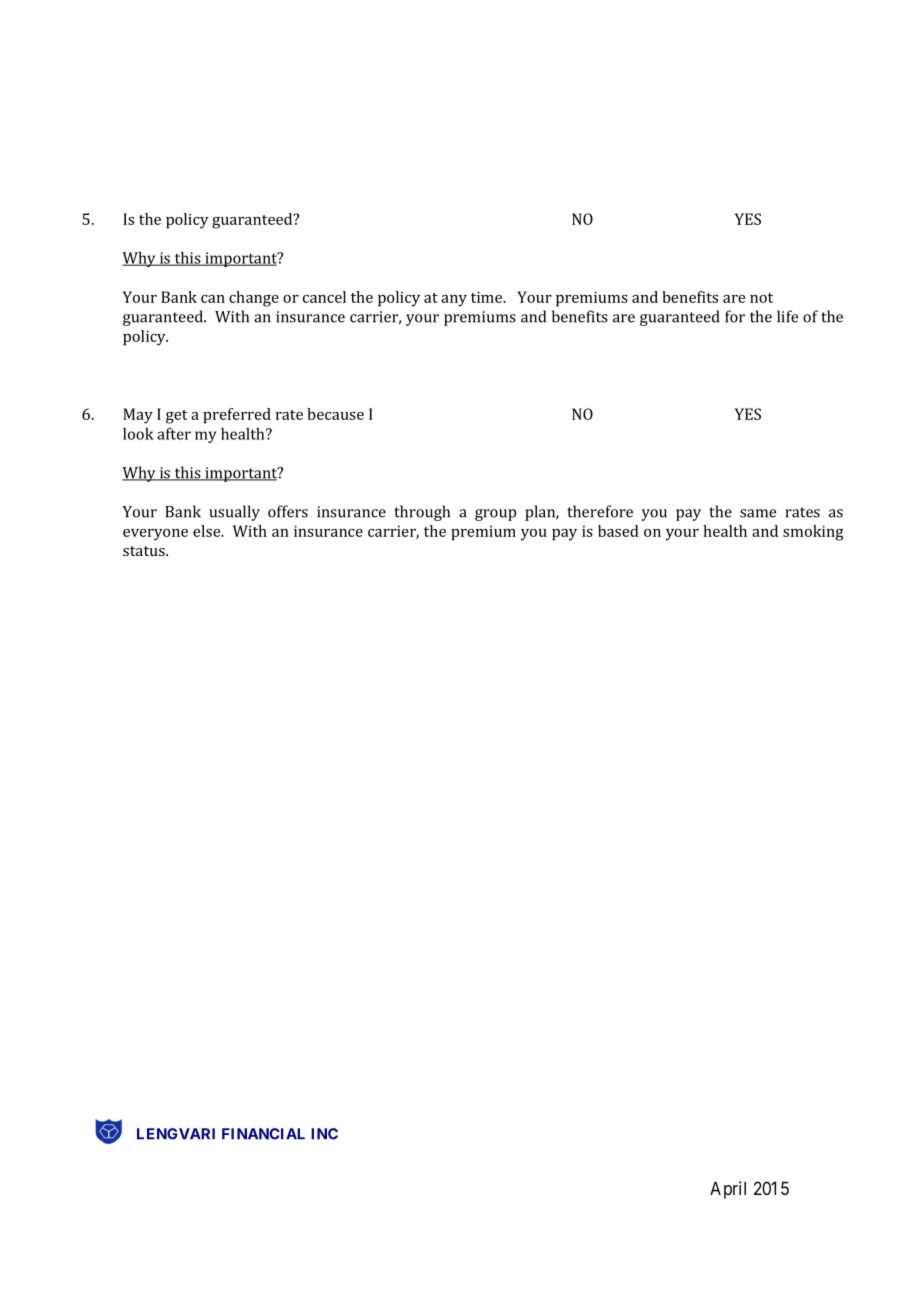 This screenshot has height=1308, width=924. What do you see at coordinates (761, 298) in the screenshot?
I see `not` at bounding box center [761, 298].
